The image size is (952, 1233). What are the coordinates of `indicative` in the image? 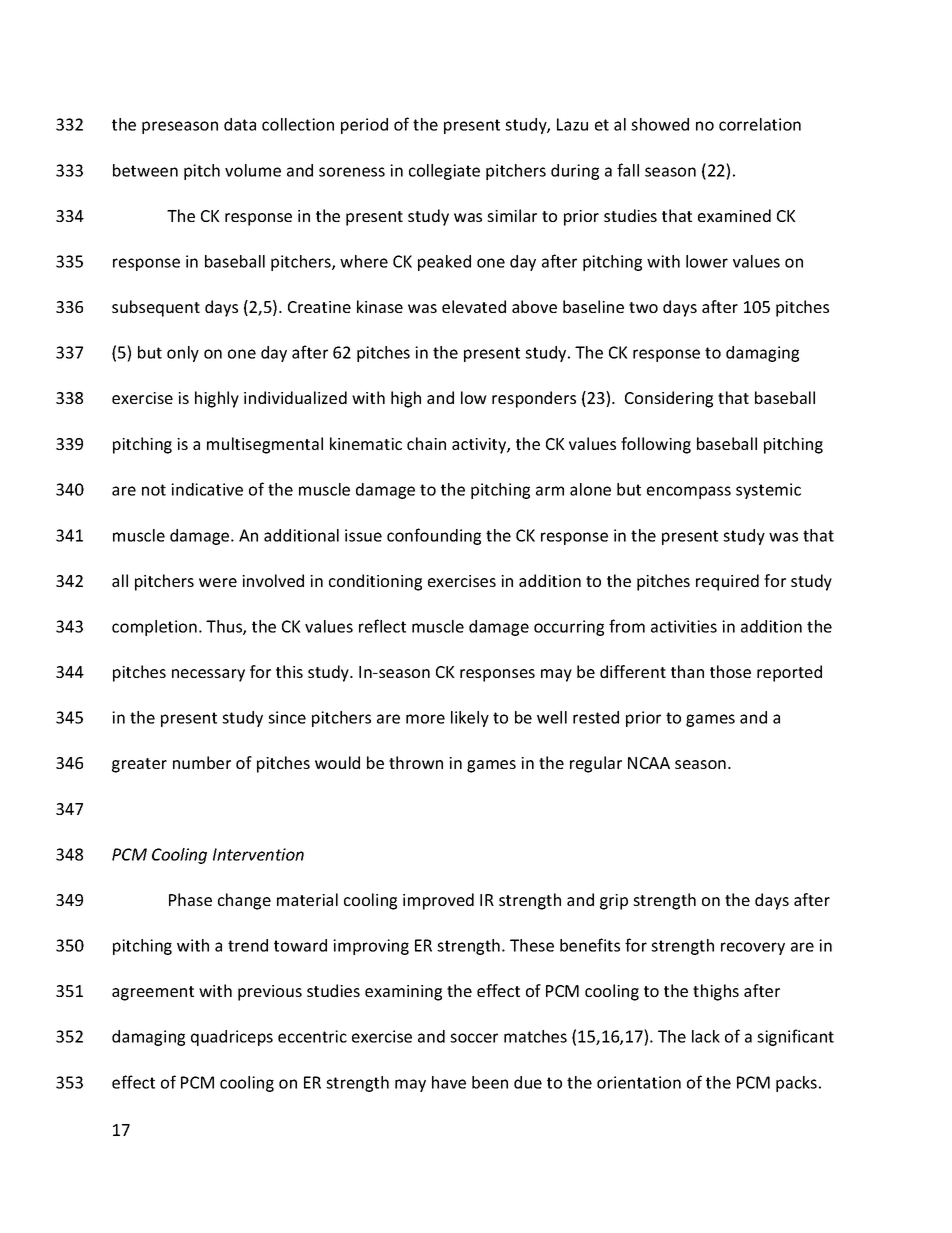 It's located at (207, 489).
